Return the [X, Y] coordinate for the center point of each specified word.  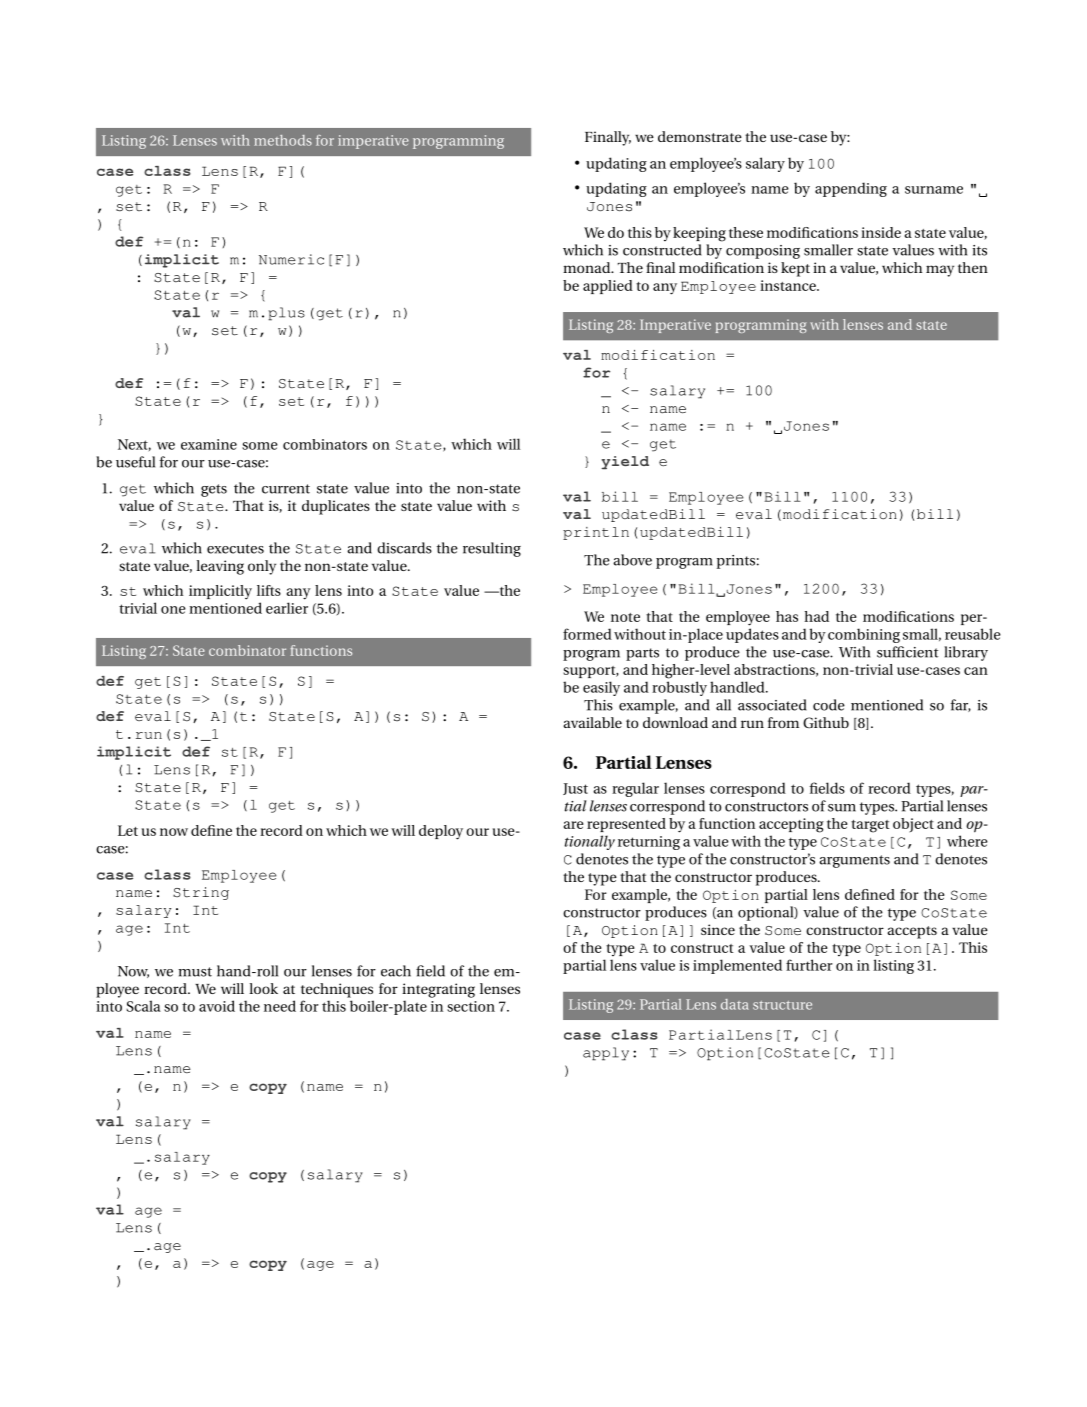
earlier [287, 608]
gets [214, 490]
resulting [492, 549]
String [201, 893]
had [816, 616]
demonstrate [700, 136]
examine [209, 444]
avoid [217, 1006]
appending [851, 189]
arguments [854, 861]
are [574, 825]
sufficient [908, 652]
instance [789, 285]
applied [608, 287]
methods [283, 140]
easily [601, 688]
